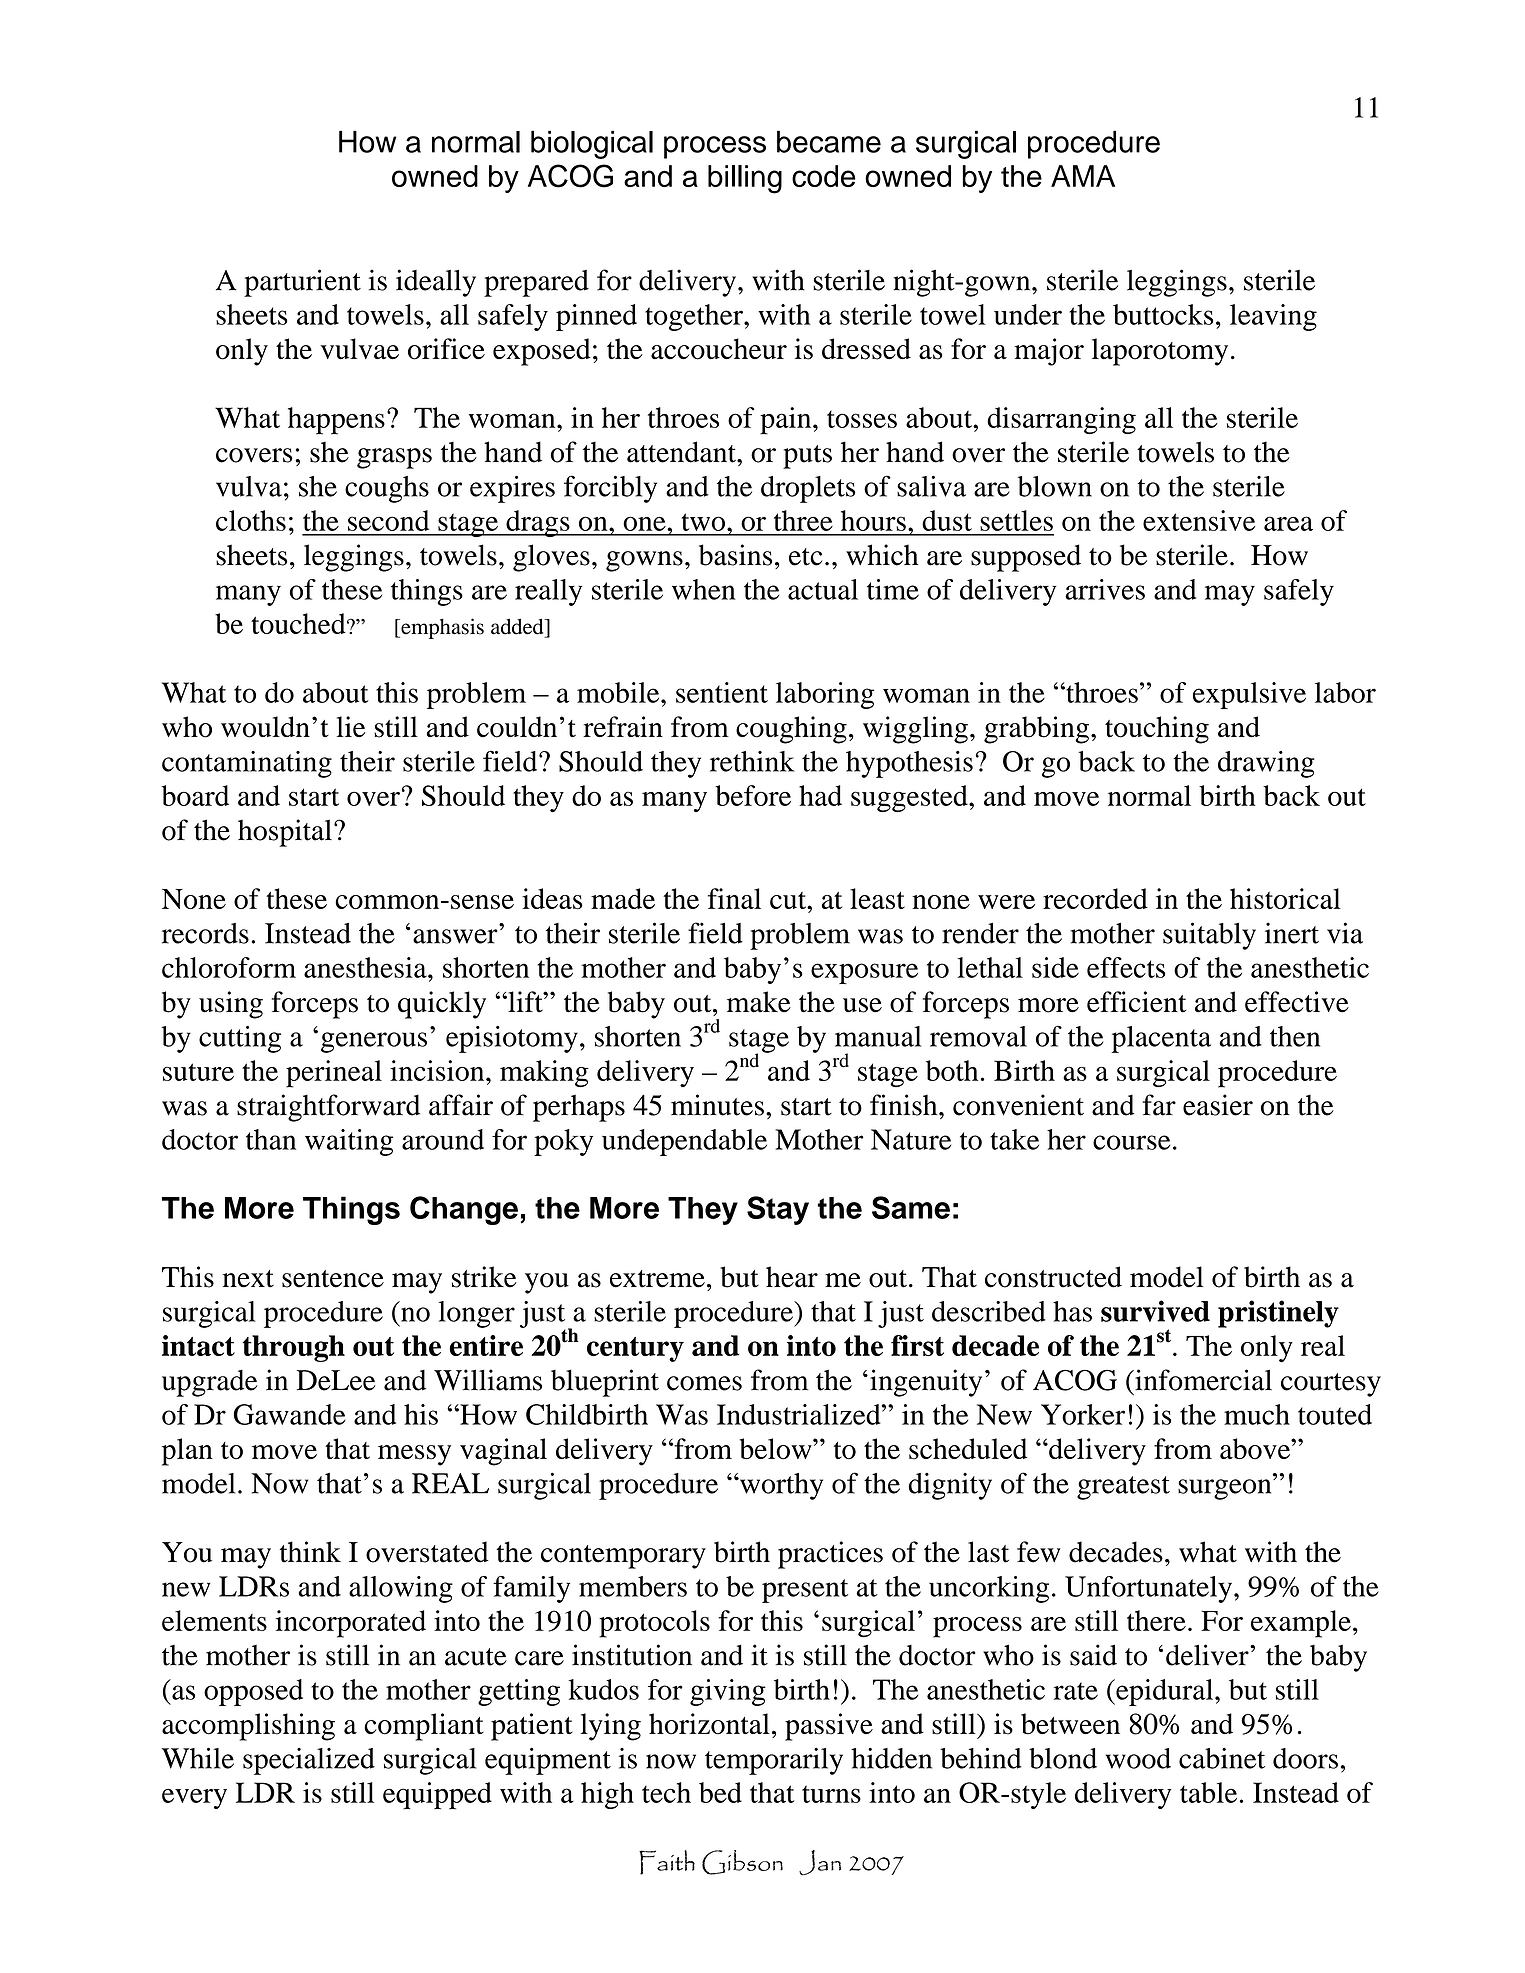  Describe the element at coordinates (309, 1761) in the screenshot. I see `specialized` at that location.
